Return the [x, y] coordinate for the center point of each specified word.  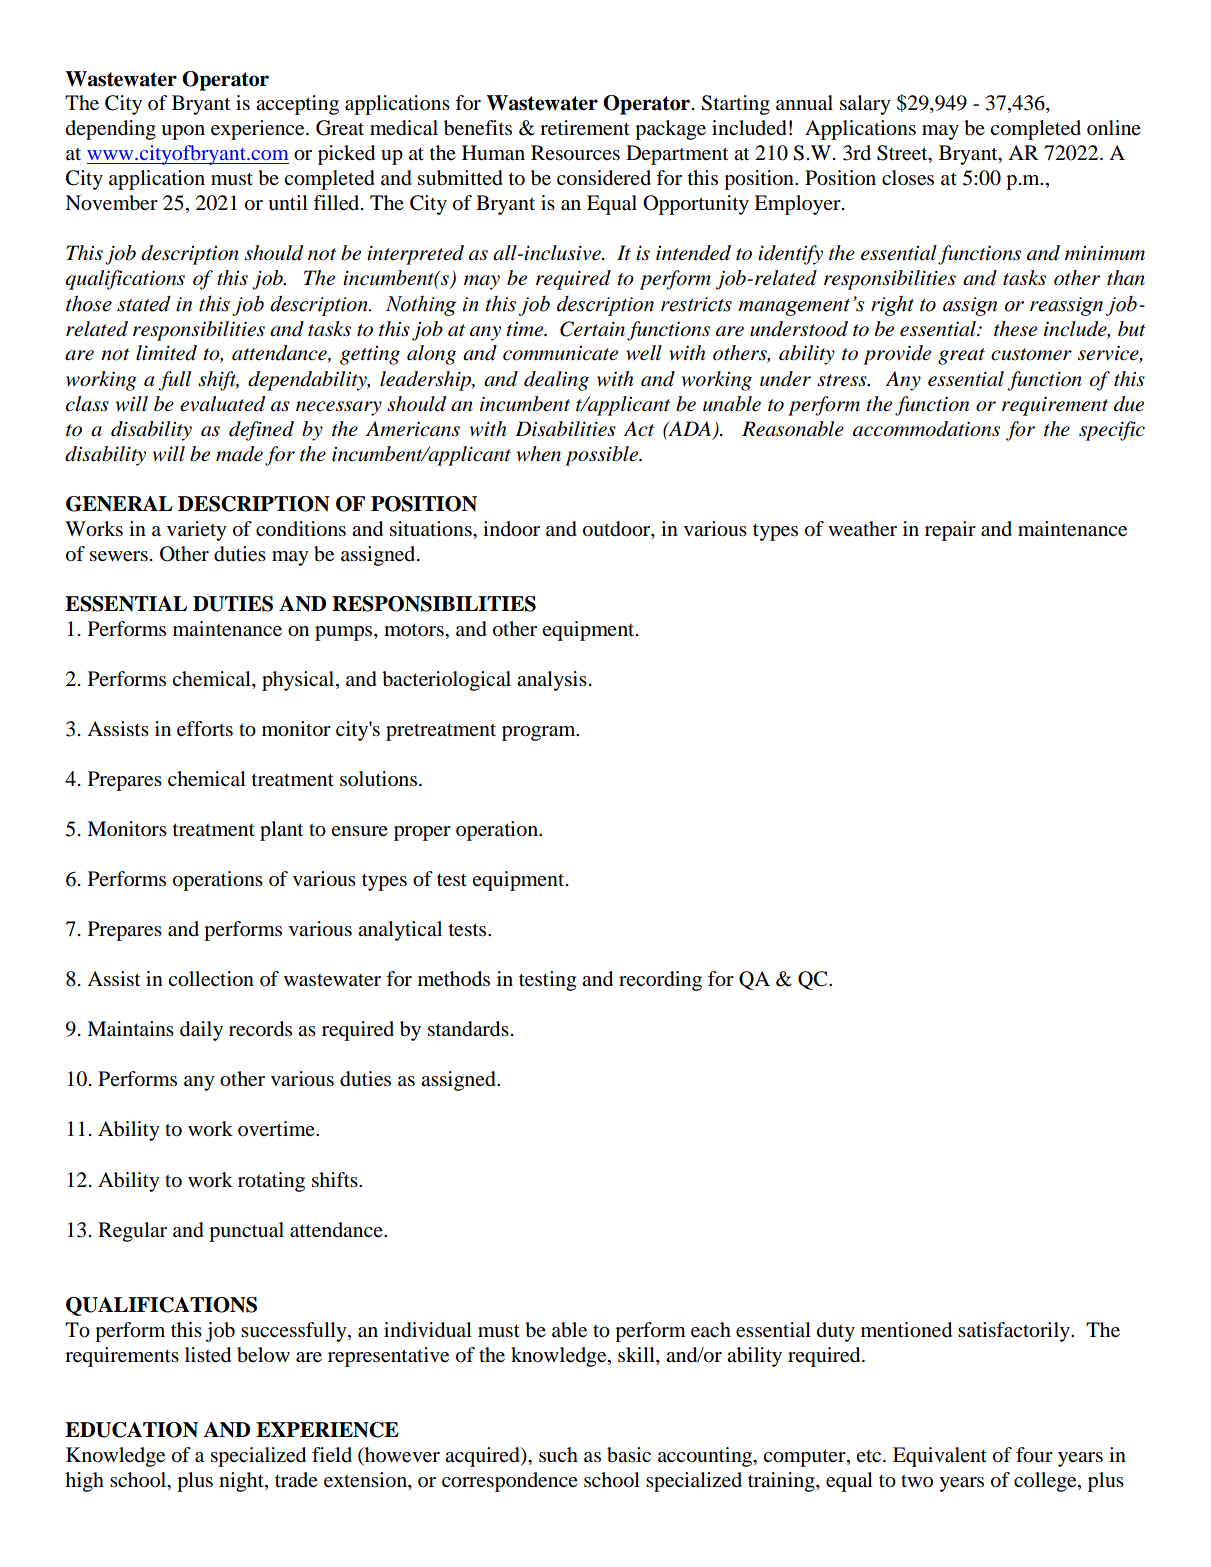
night [242, 1482]
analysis [552, 681]
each [711, 1330]
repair [950, 531]
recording [660, 981]
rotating [271, 1182]
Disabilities [565, 429]
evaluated [222, 404]
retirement [585, 128]
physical [299, 681]
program [540, 733]
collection [211, 979]
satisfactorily [1015, 1332]
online [1114, 128]
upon [183, 132]
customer [1031, 354]
